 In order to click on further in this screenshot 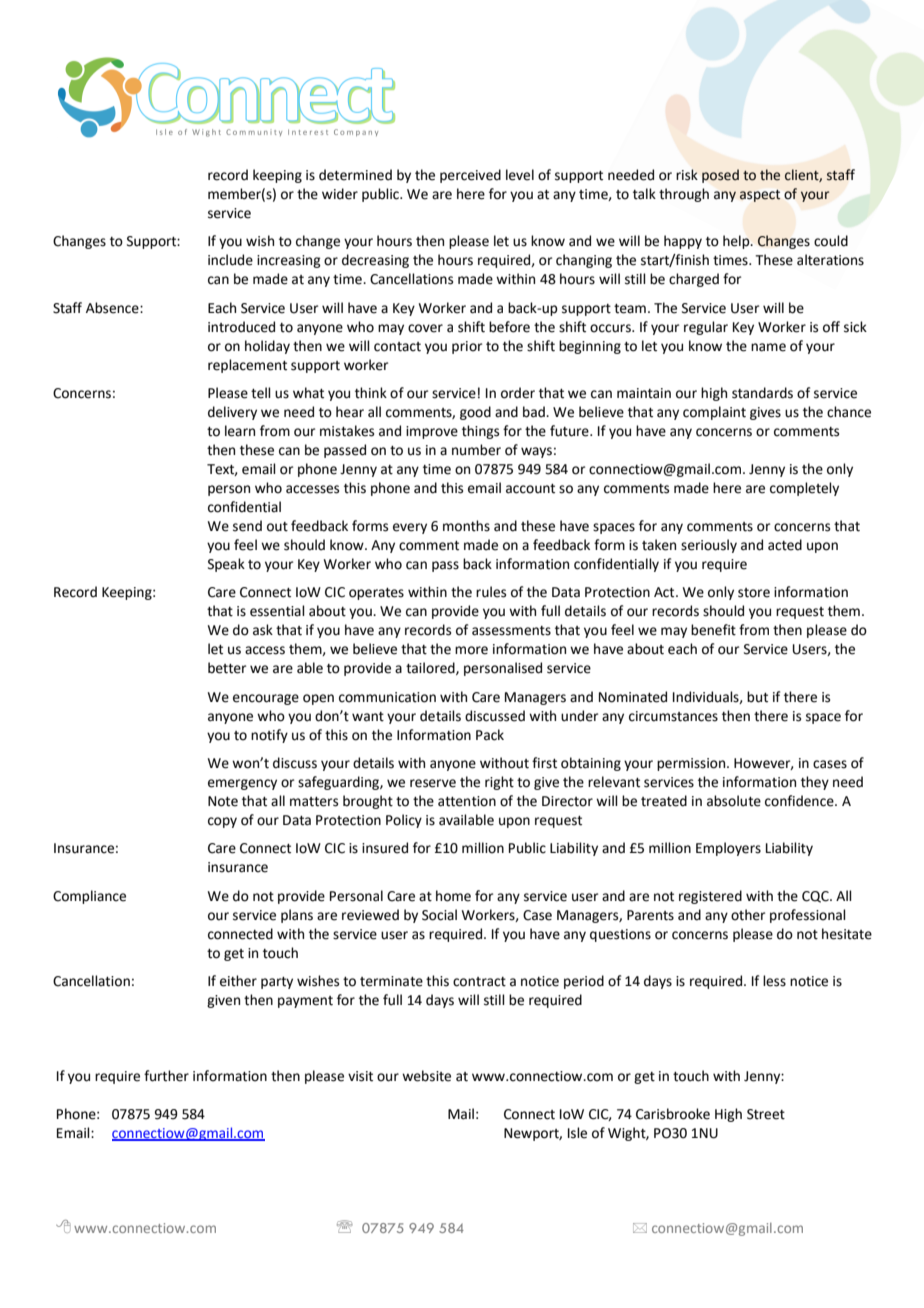, I will do `click(166, 1076)`.
